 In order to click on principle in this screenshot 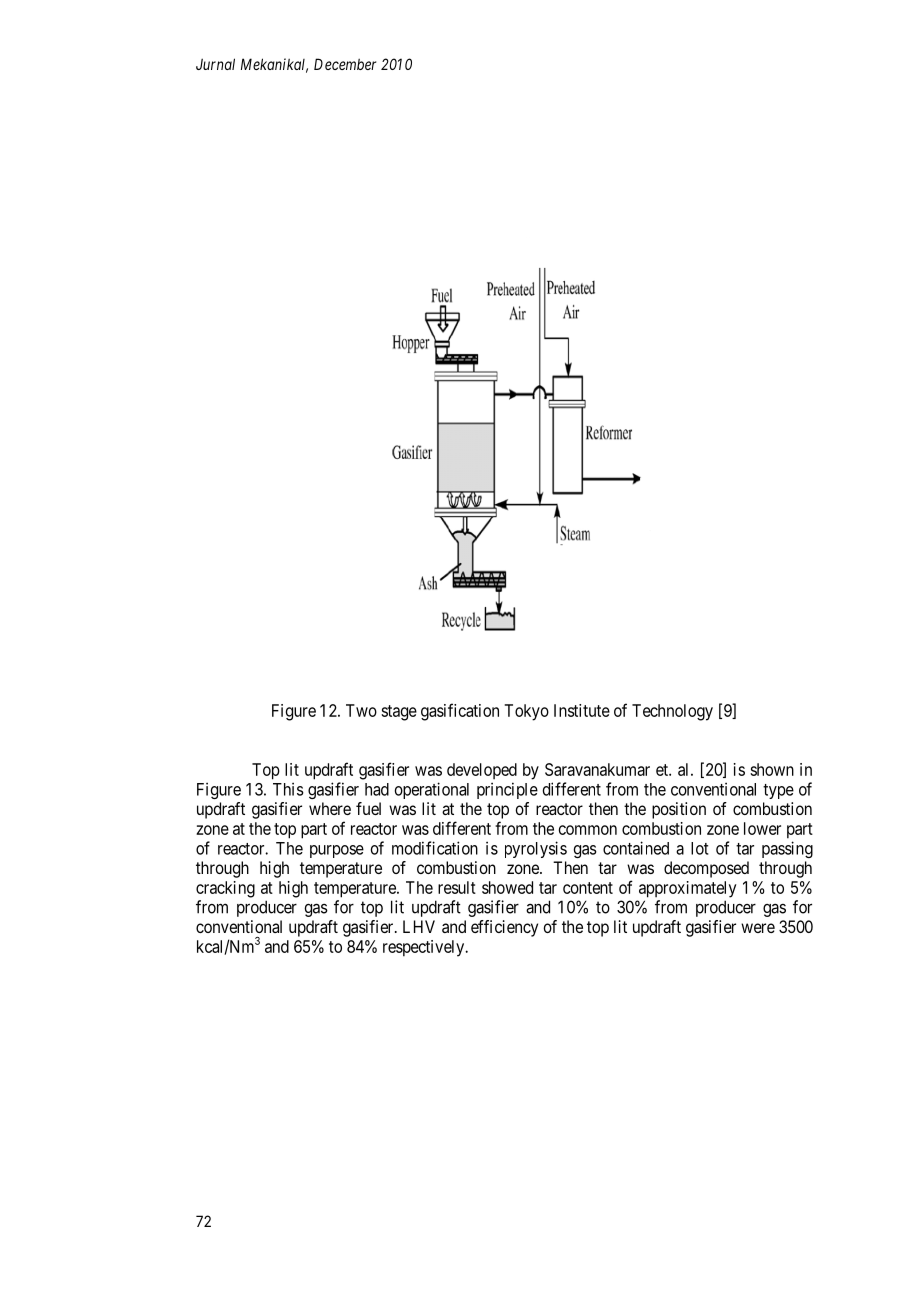, I will do `click(507, 790)`.
